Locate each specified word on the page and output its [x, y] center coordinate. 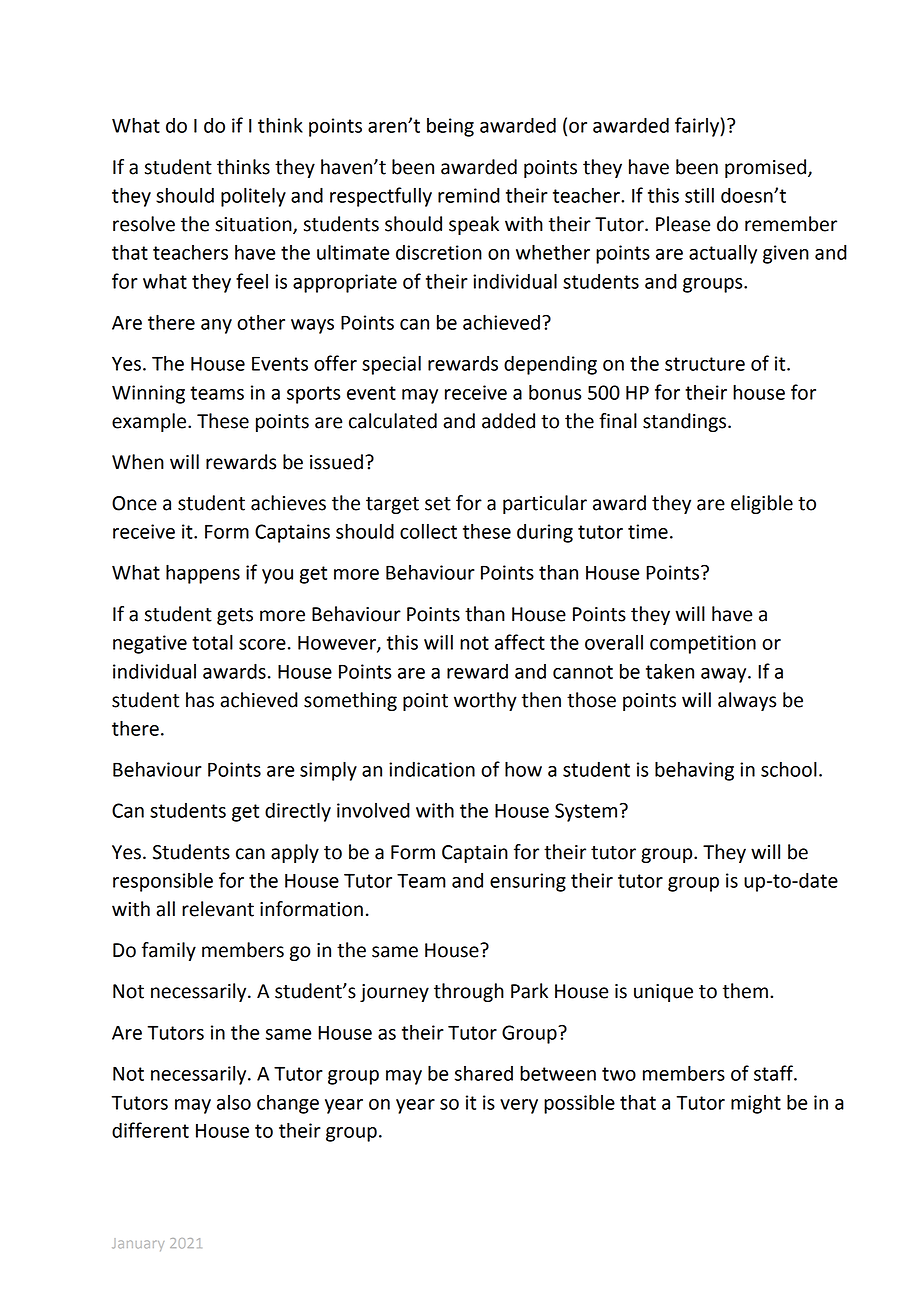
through [469, 992]
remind [469, 195]
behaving [694, 771]
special [391, 365]
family [169, 951]
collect [428, 531]
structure [705, 364]
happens [203, 574]
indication [432, 769]
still [699, 195]
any [216, 326]
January [138, 1244]
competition [703, 644]
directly [298, 812]
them [745, 991]
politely [253, 197]
